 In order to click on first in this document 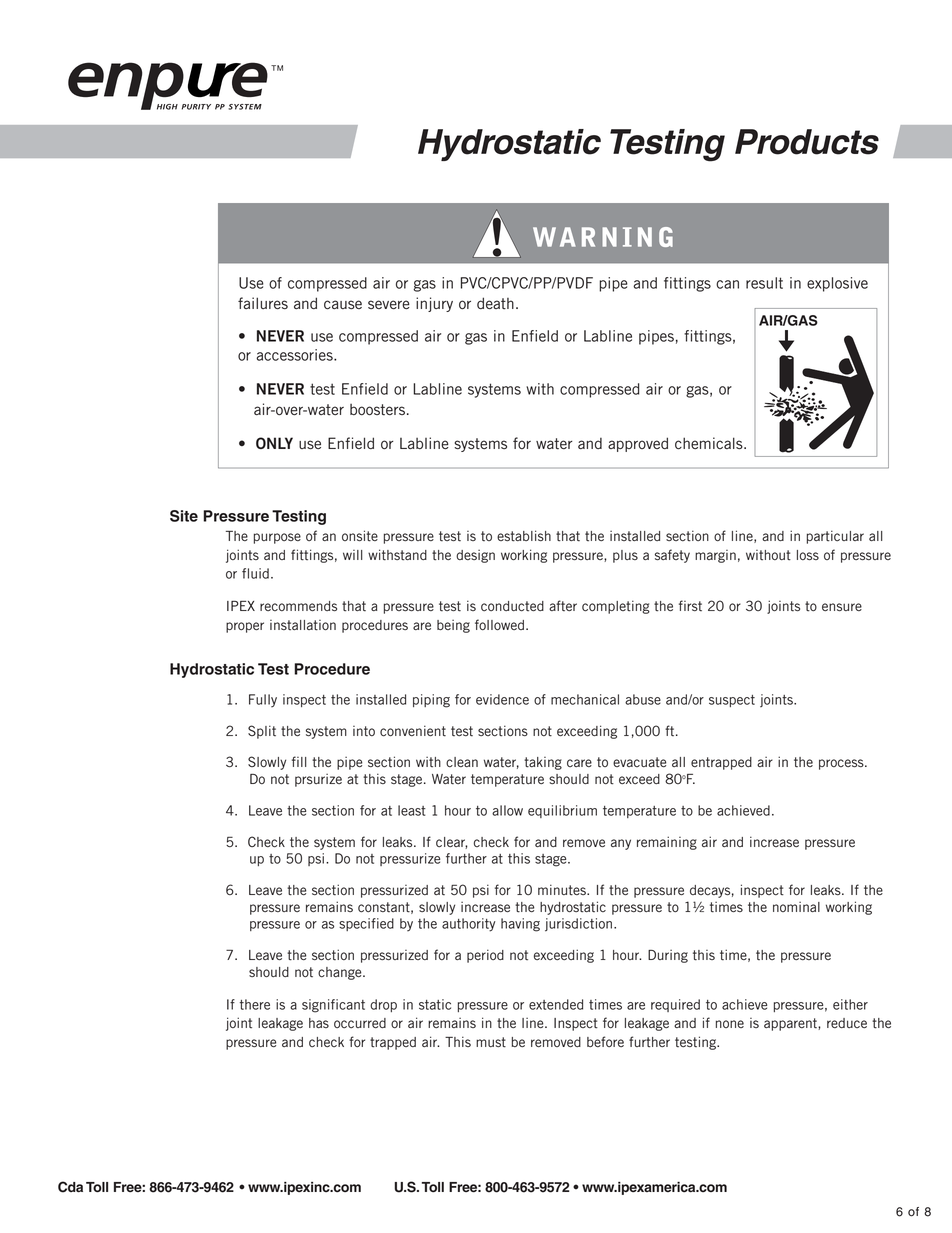, I will do `click(690, 605)`.
